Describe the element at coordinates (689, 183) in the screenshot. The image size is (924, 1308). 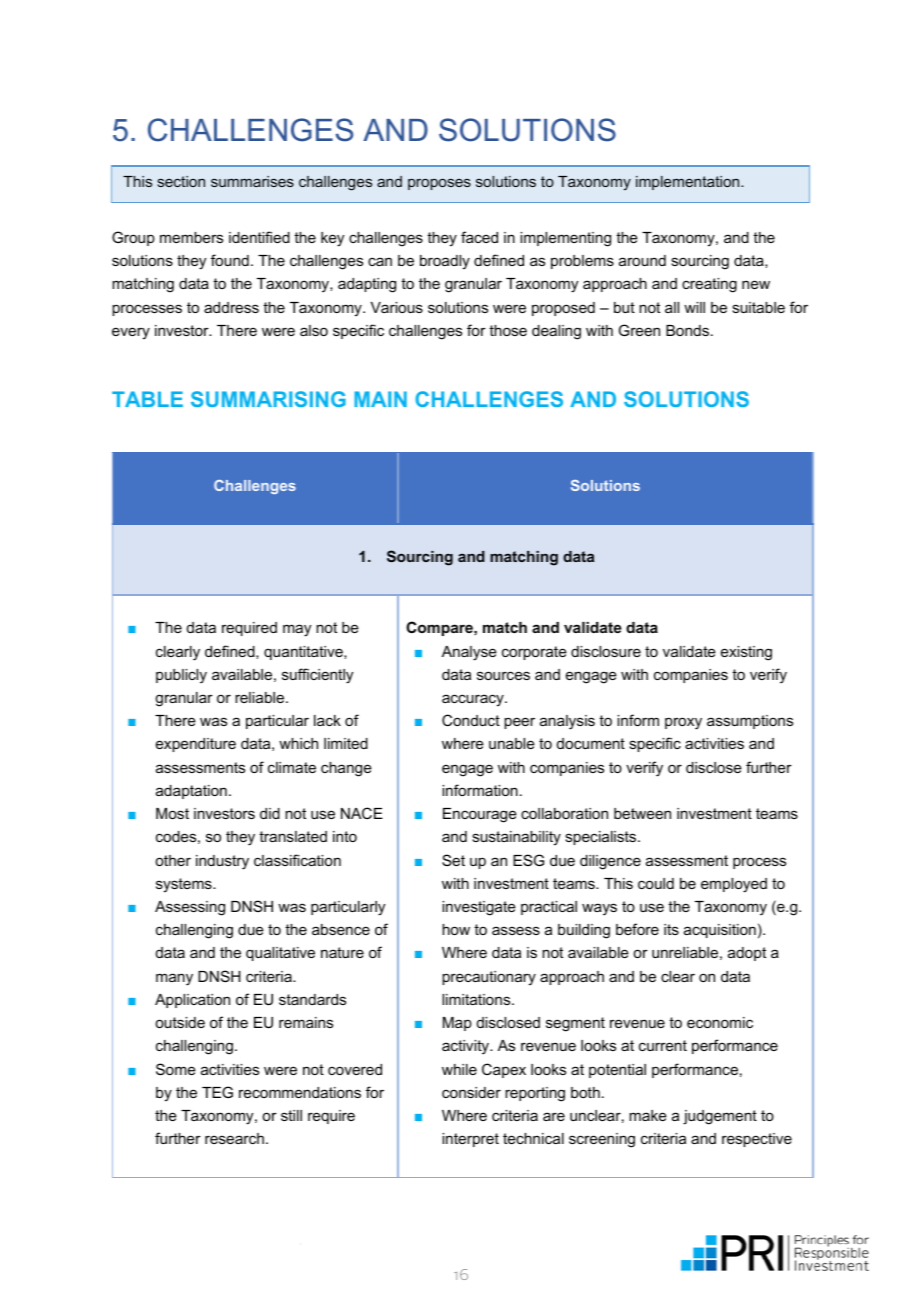
I see `implementation` at that location.
